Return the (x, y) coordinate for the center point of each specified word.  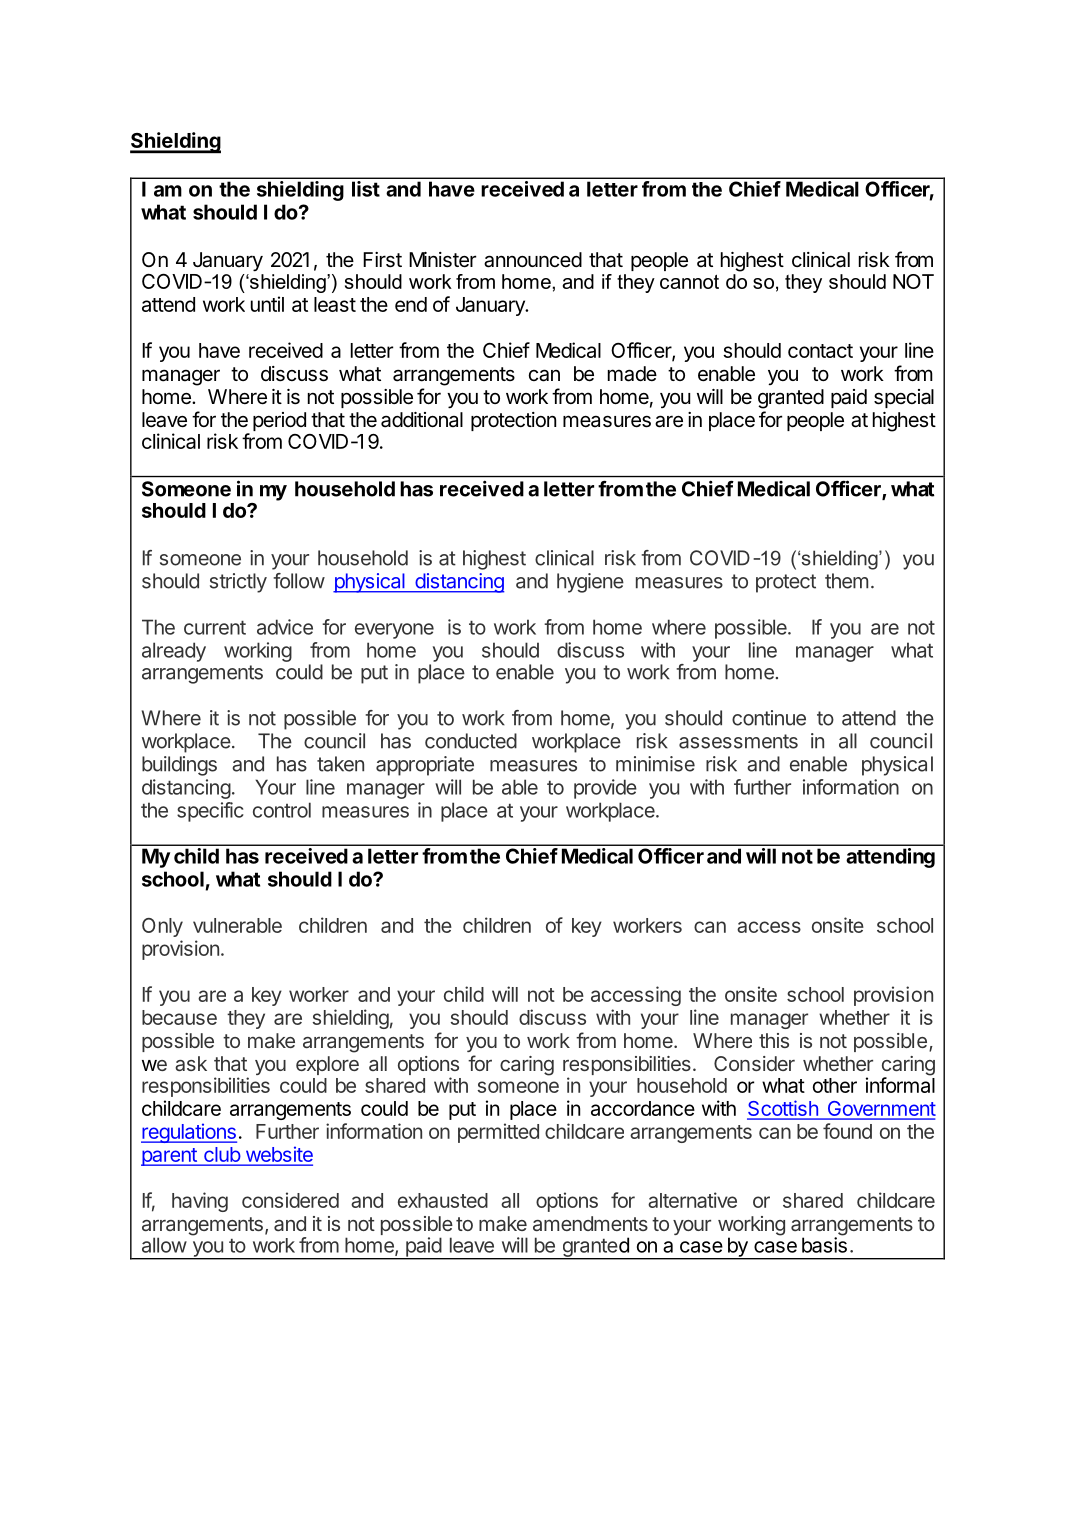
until (267, 304)
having (200, 1202)
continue (769, 718)
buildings (179, 766)
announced (533, 260)
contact (820, 351)
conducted (471, 741)
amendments (590, 1223)
